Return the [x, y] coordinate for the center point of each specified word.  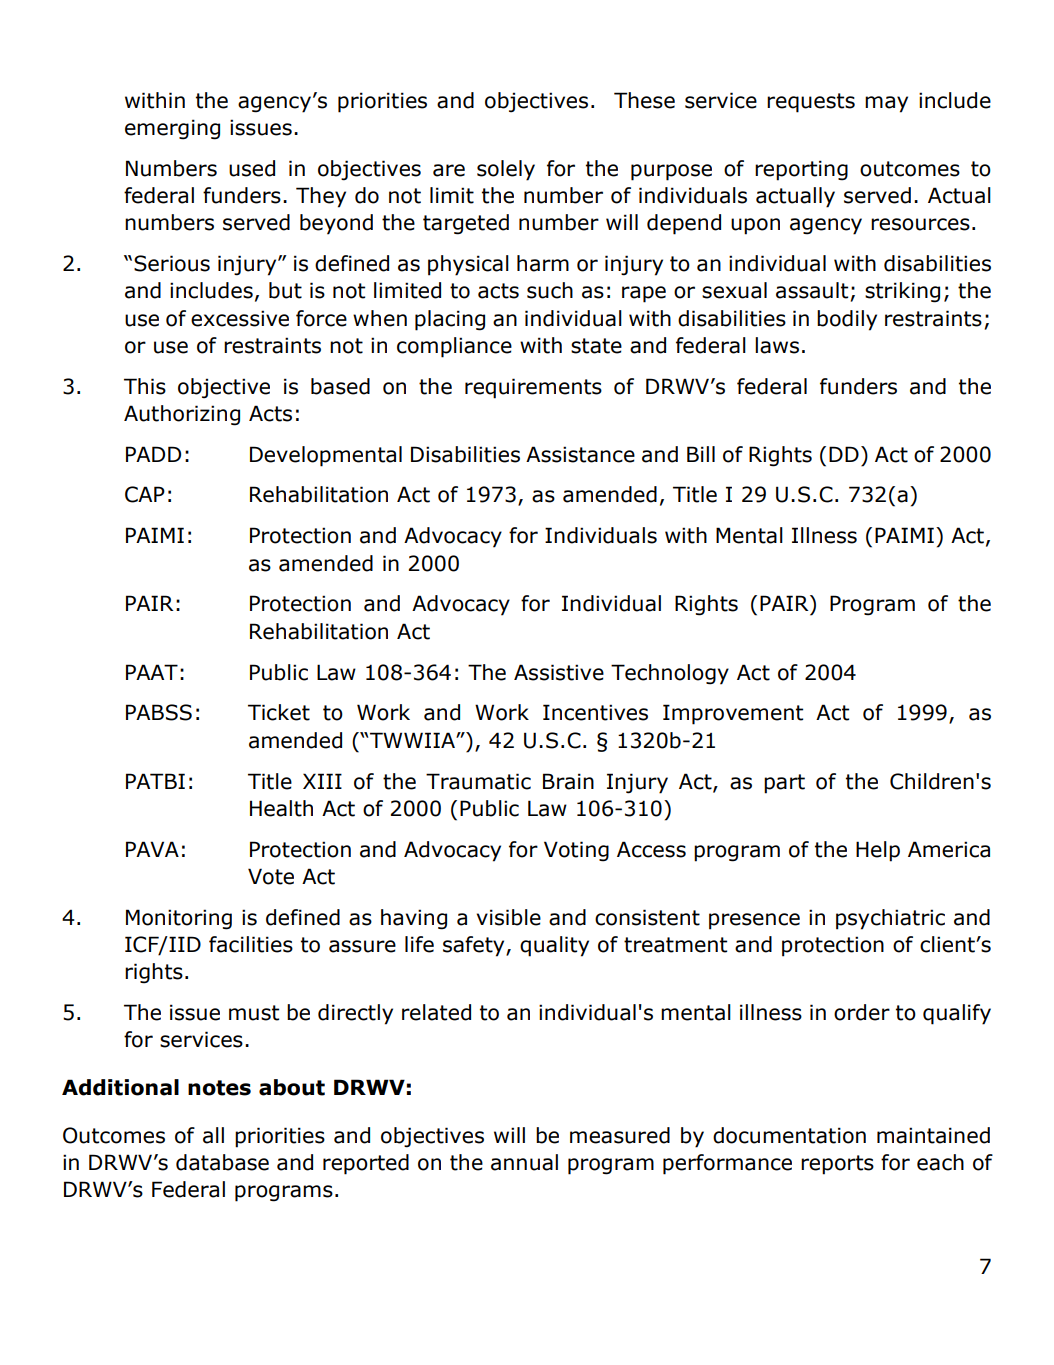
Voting [576, 851]
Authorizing [182, 415]
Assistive [559, 672]
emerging [172, 129]
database [222, 1162]
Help [878, 851]
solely [506, 170]
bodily [847, 320]
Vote [271, 876]
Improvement [733, 714]
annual [524, 1162]
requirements [533, 388]
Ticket [279, 712]
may [886, 104]
